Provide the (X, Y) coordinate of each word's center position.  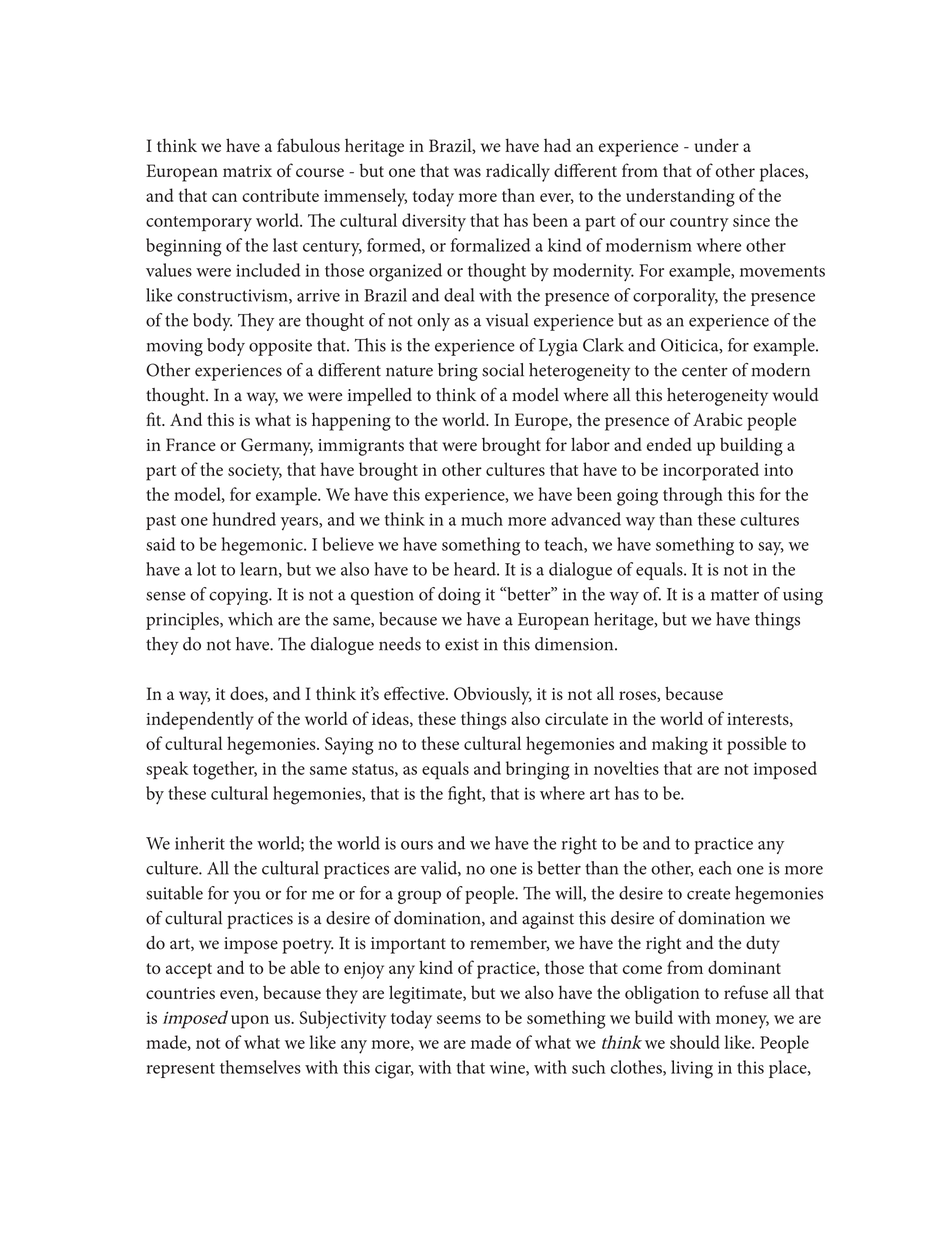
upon (250, 1022)
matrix (247, 171)
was (467, 172)
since (751, 220)
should (695, 1042)
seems (459, 1019)
